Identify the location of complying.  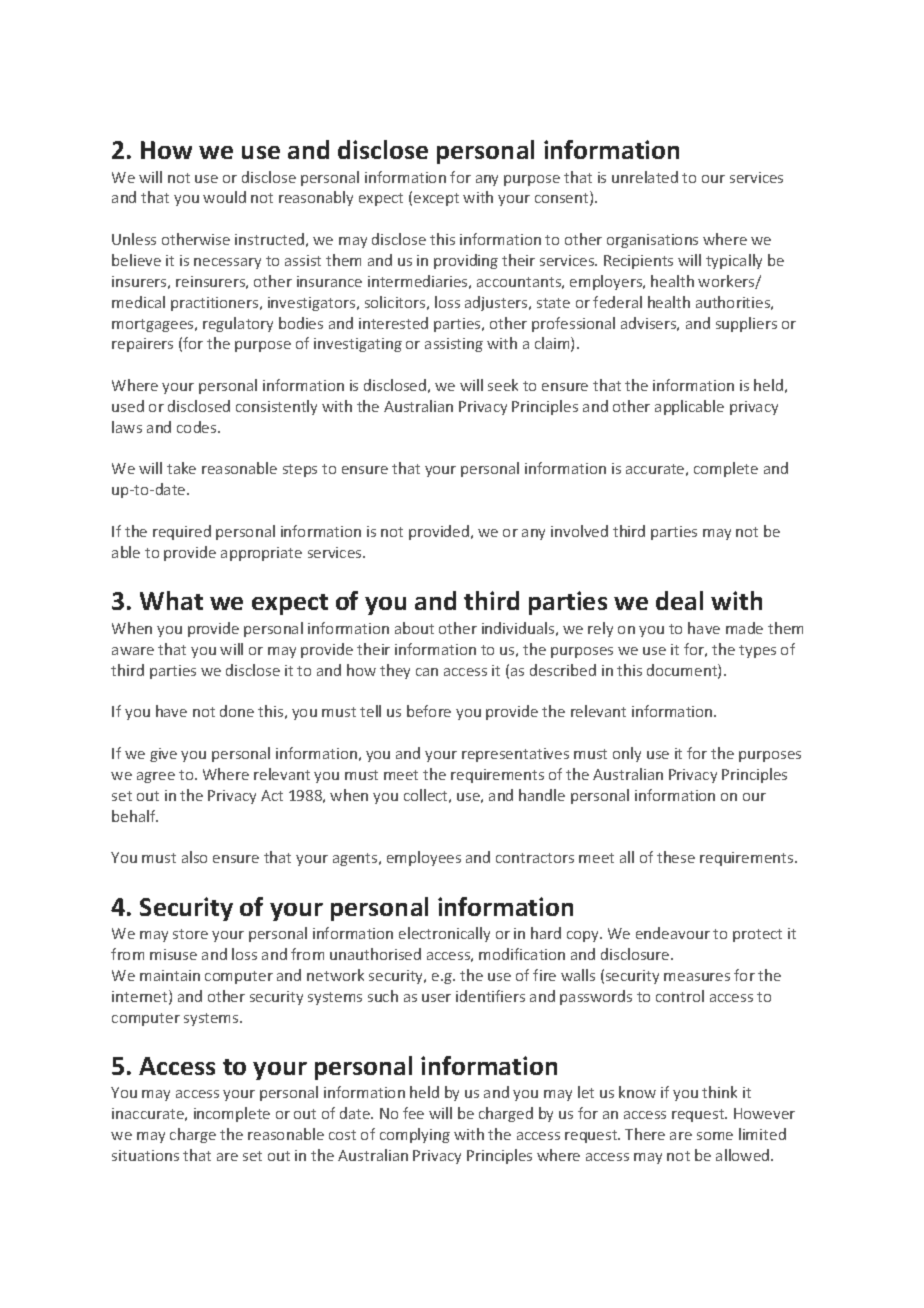
(415, 1135).
